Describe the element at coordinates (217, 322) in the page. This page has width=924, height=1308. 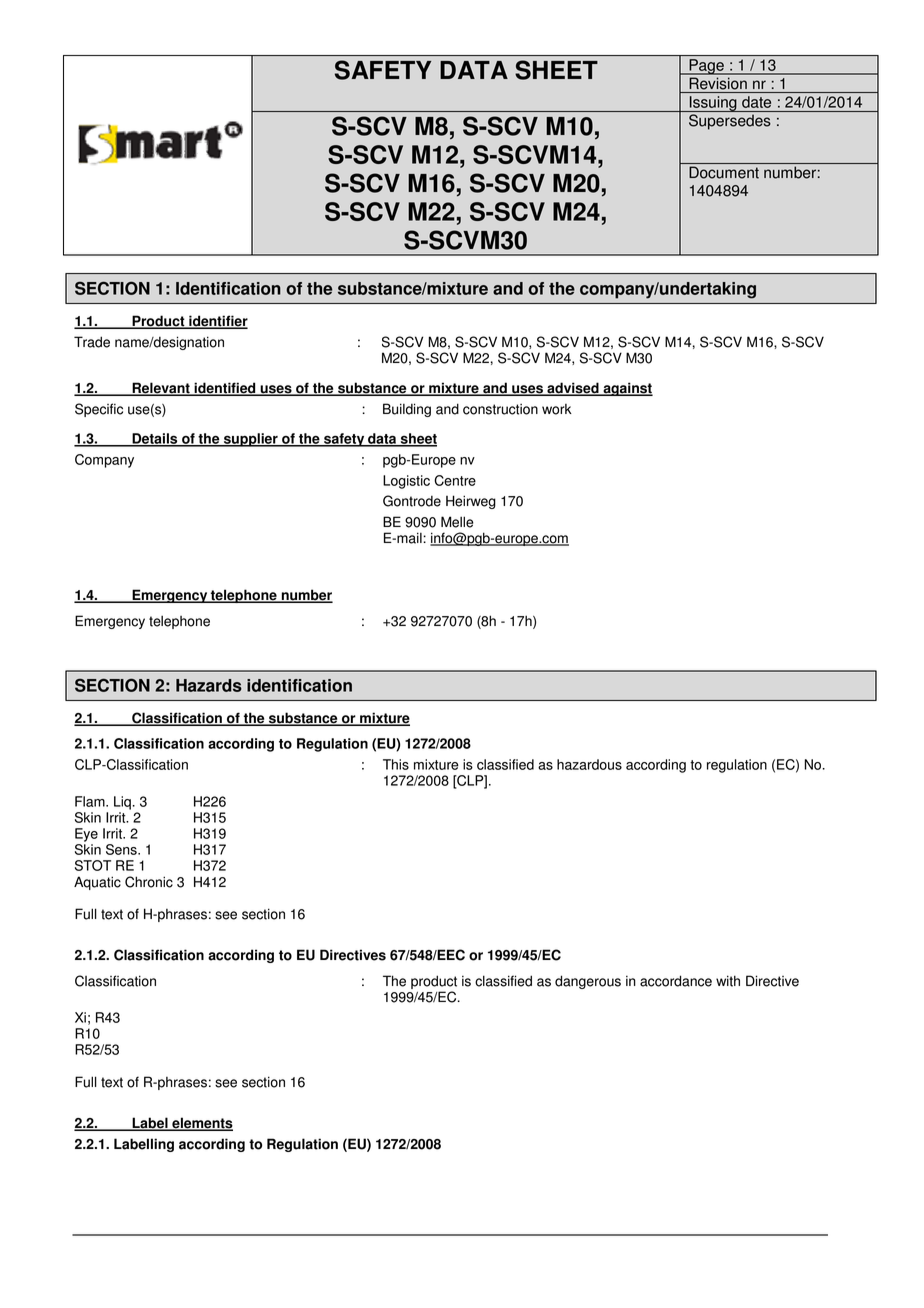
I see `identifier` at that location.
